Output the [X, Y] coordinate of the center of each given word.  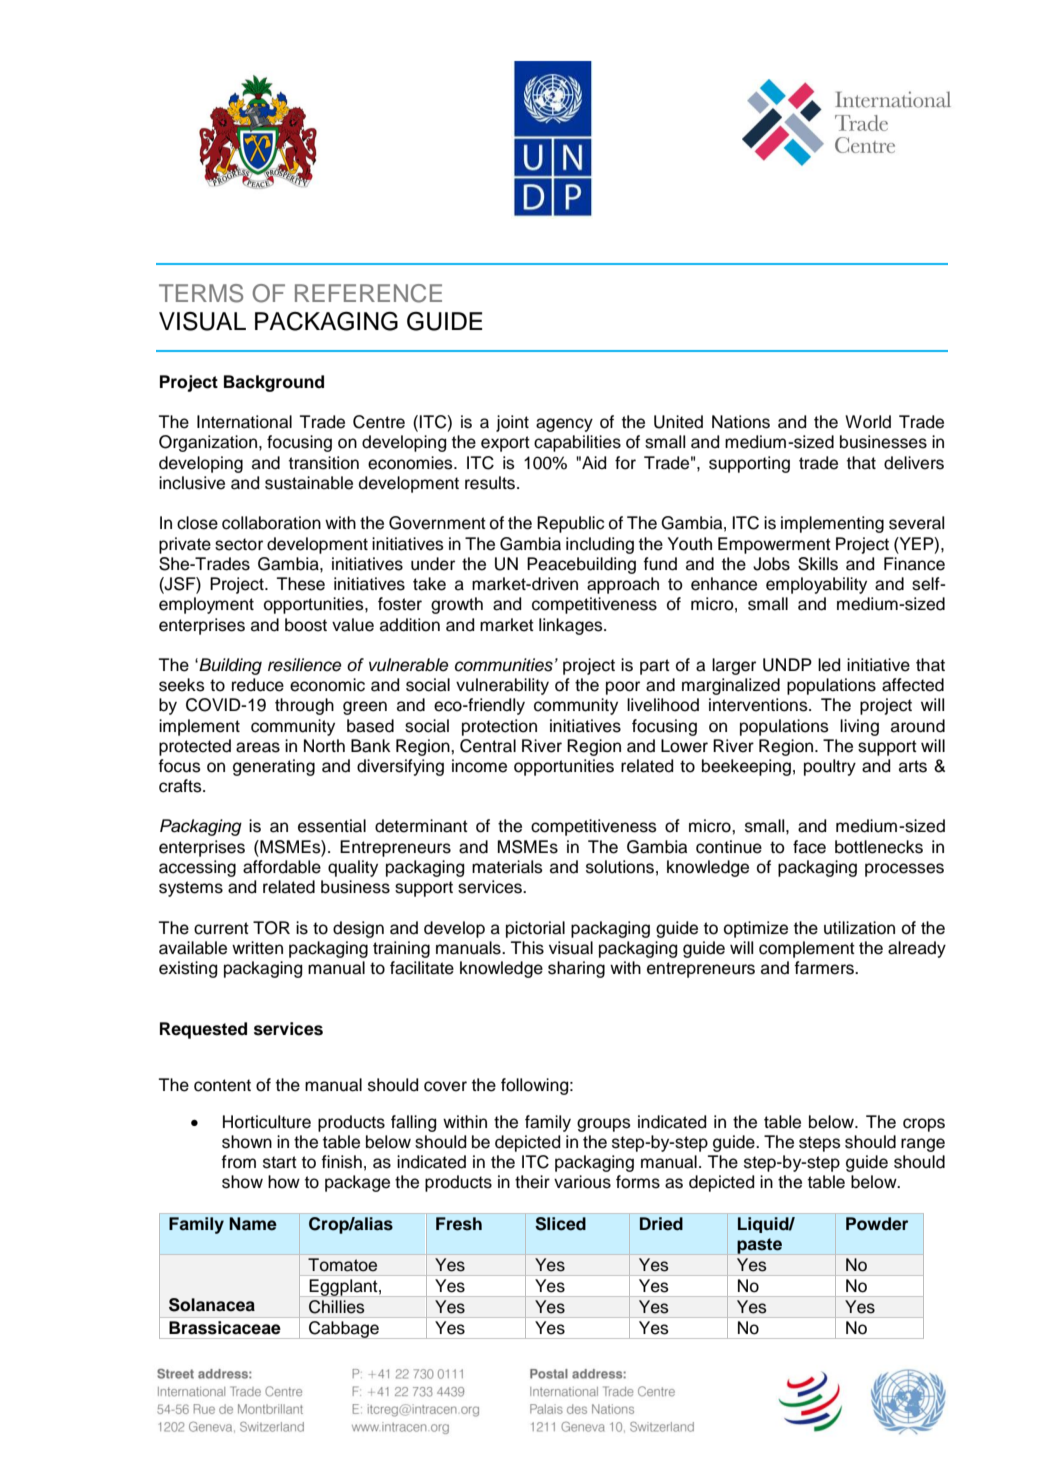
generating [274, 767]
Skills [818, 564]
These [301, 584]
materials [507, 867]
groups [604, 1125]
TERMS [201, 293]
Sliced [560, 1224]
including [600, 545]
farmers [825, 968]
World [868, 422]
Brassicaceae [224, 1327]
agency [564, 425]
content [222, 1085]
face [809, 847]
